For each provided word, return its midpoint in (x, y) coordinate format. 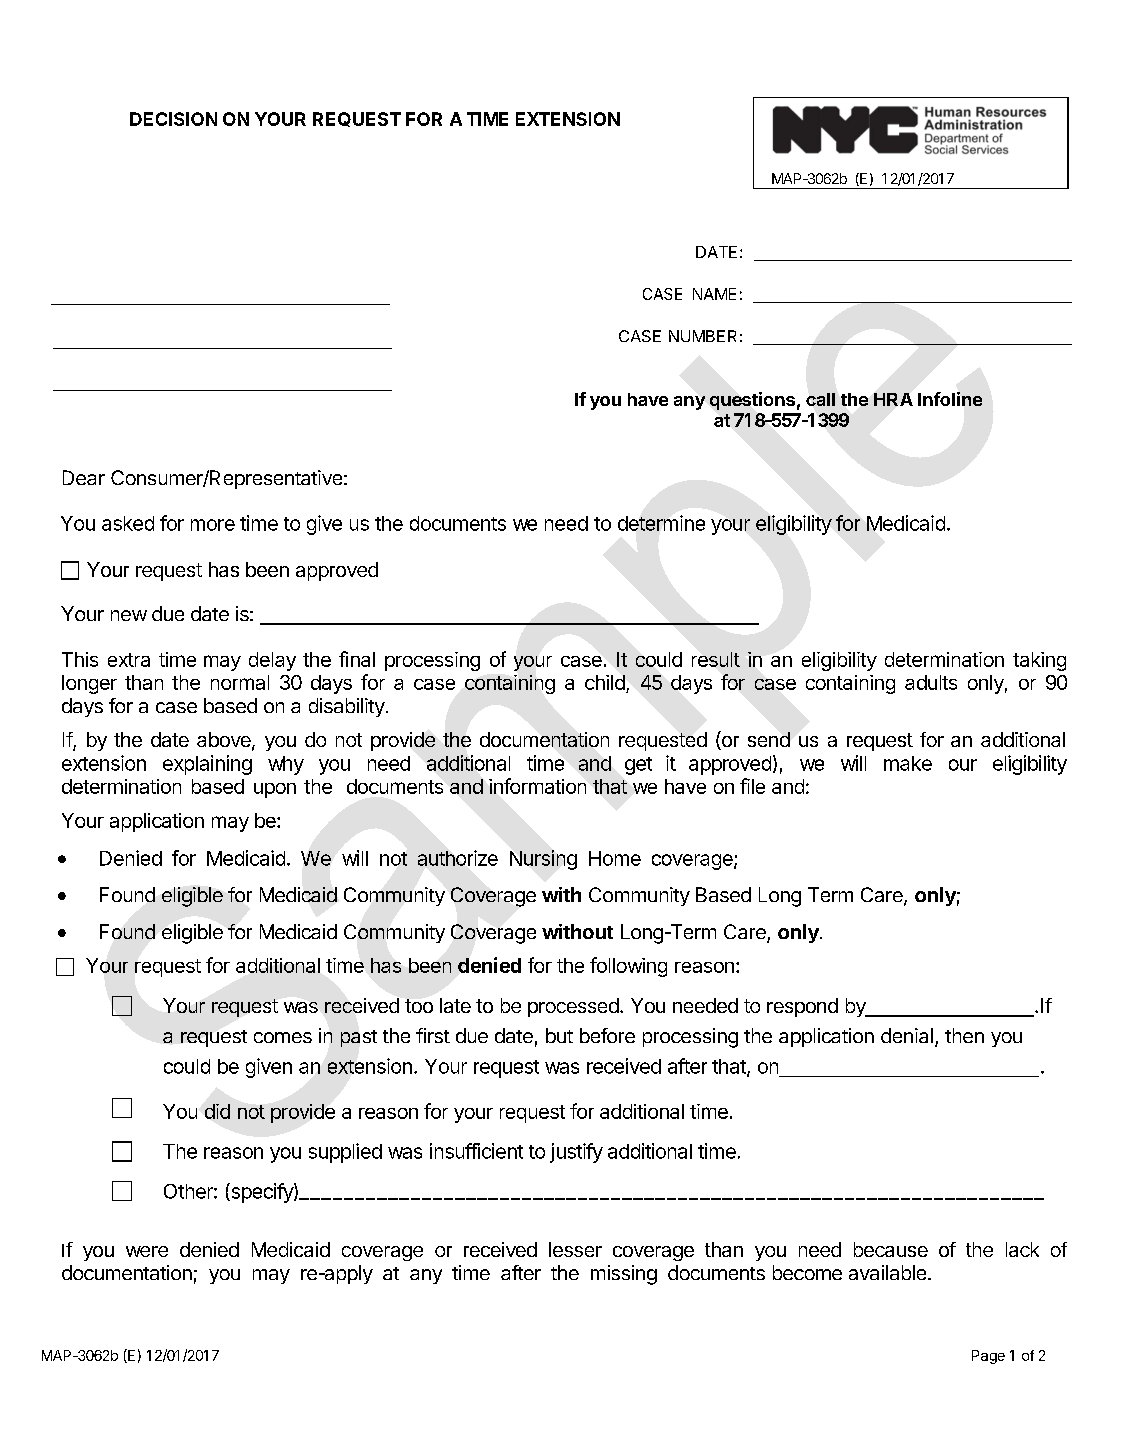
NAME (714, 294)
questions (752, 401)
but (559, 1035)
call (820, 399)
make (908, 763)
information (537, 786)
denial (907, 1035)
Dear (84, 477)
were (147, 1251)
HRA (893, 399)
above (225, 741)
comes (283, 1037)
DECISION (173, 119)
